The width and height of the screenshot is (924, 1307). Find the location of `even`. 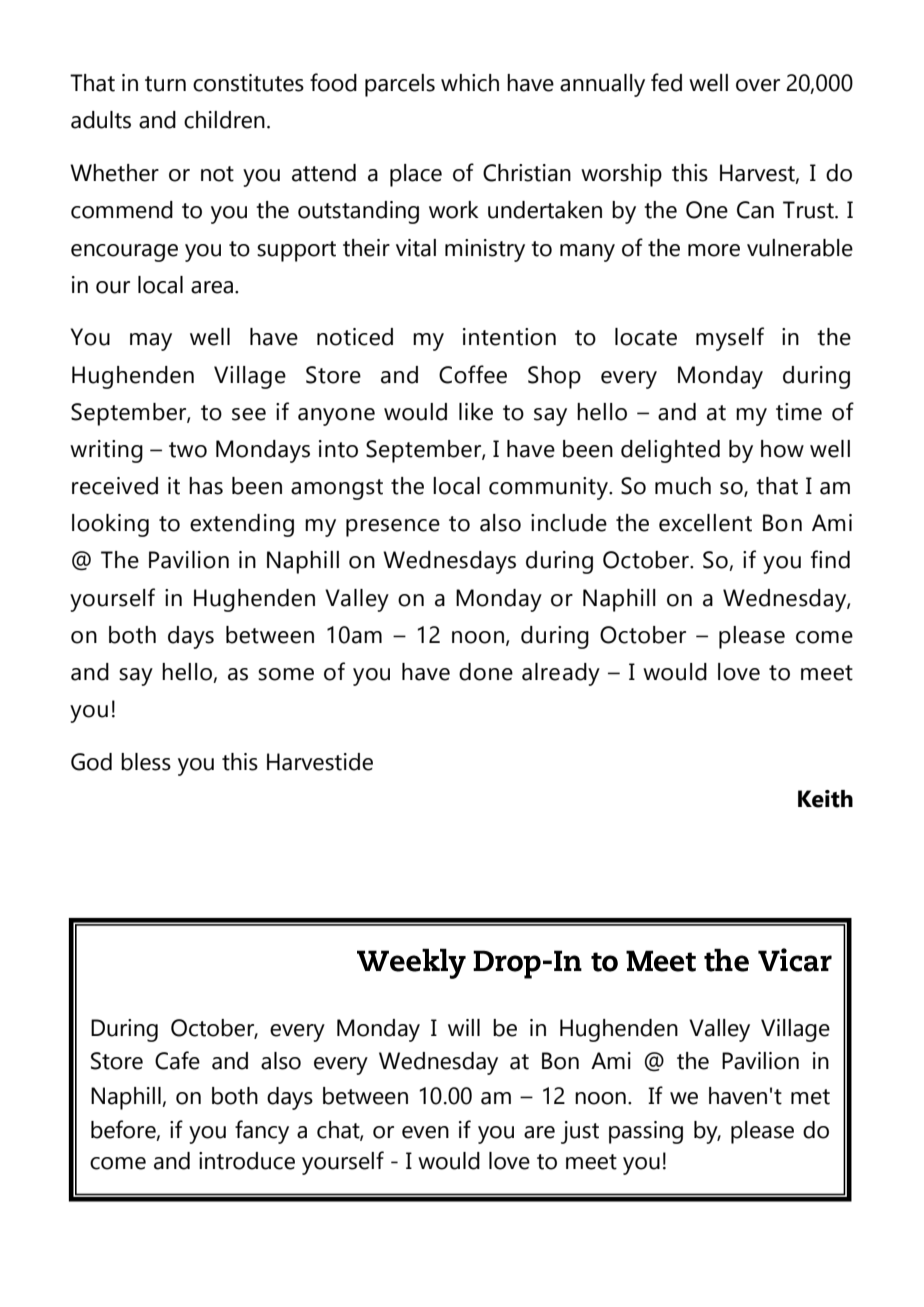

even is located at coordinates (425, 1132).
